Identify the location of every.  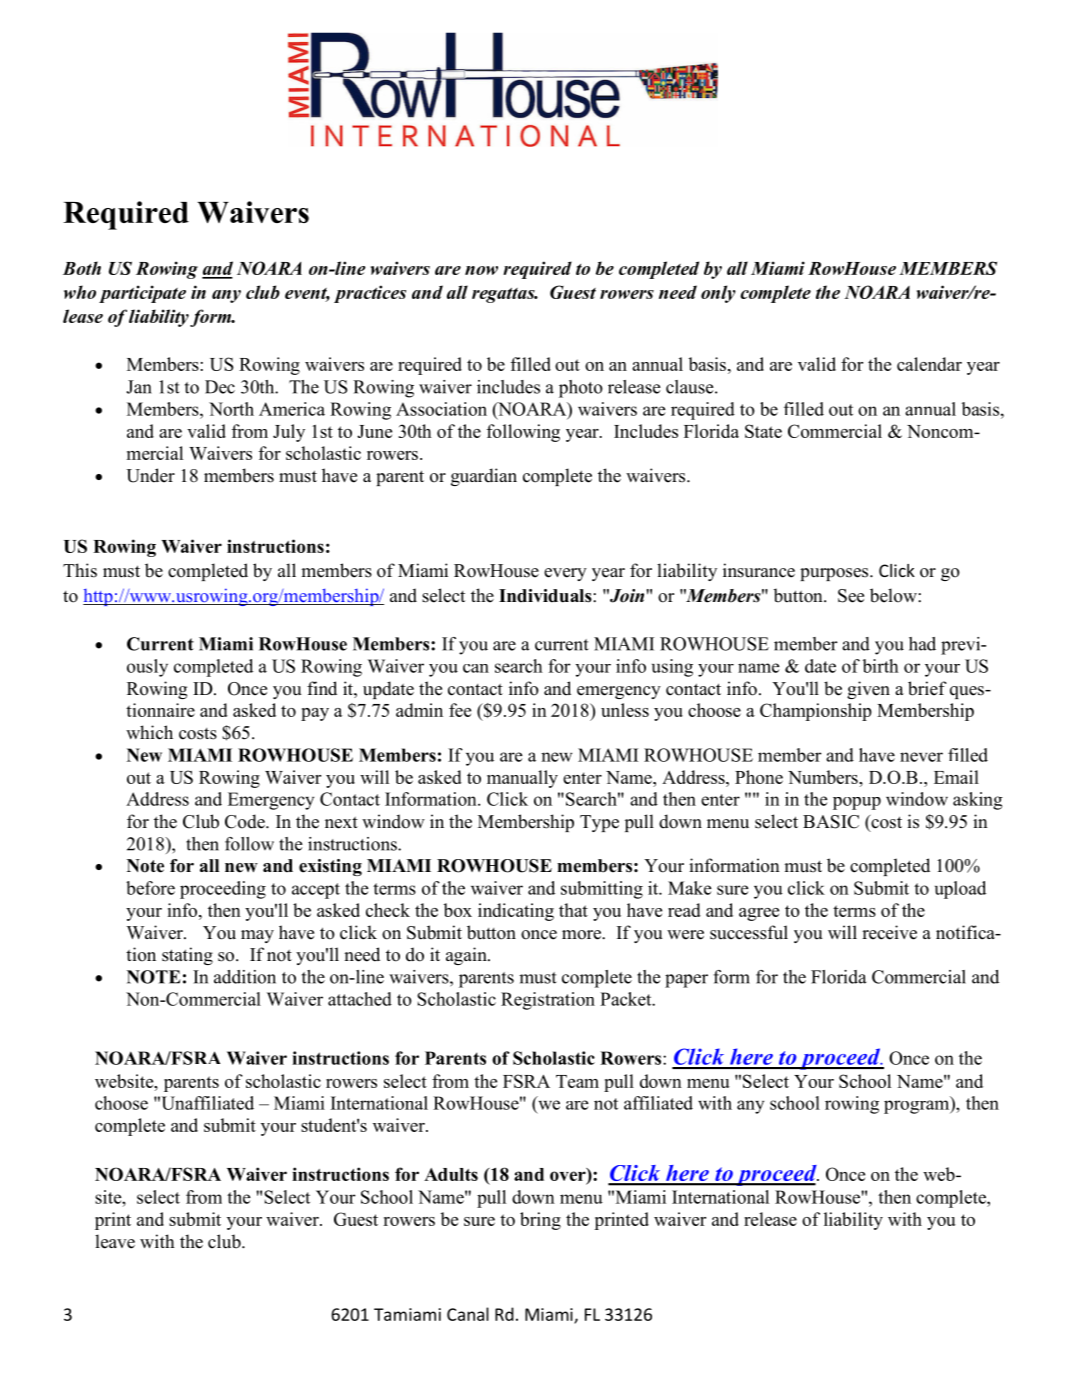
(565, 574).
